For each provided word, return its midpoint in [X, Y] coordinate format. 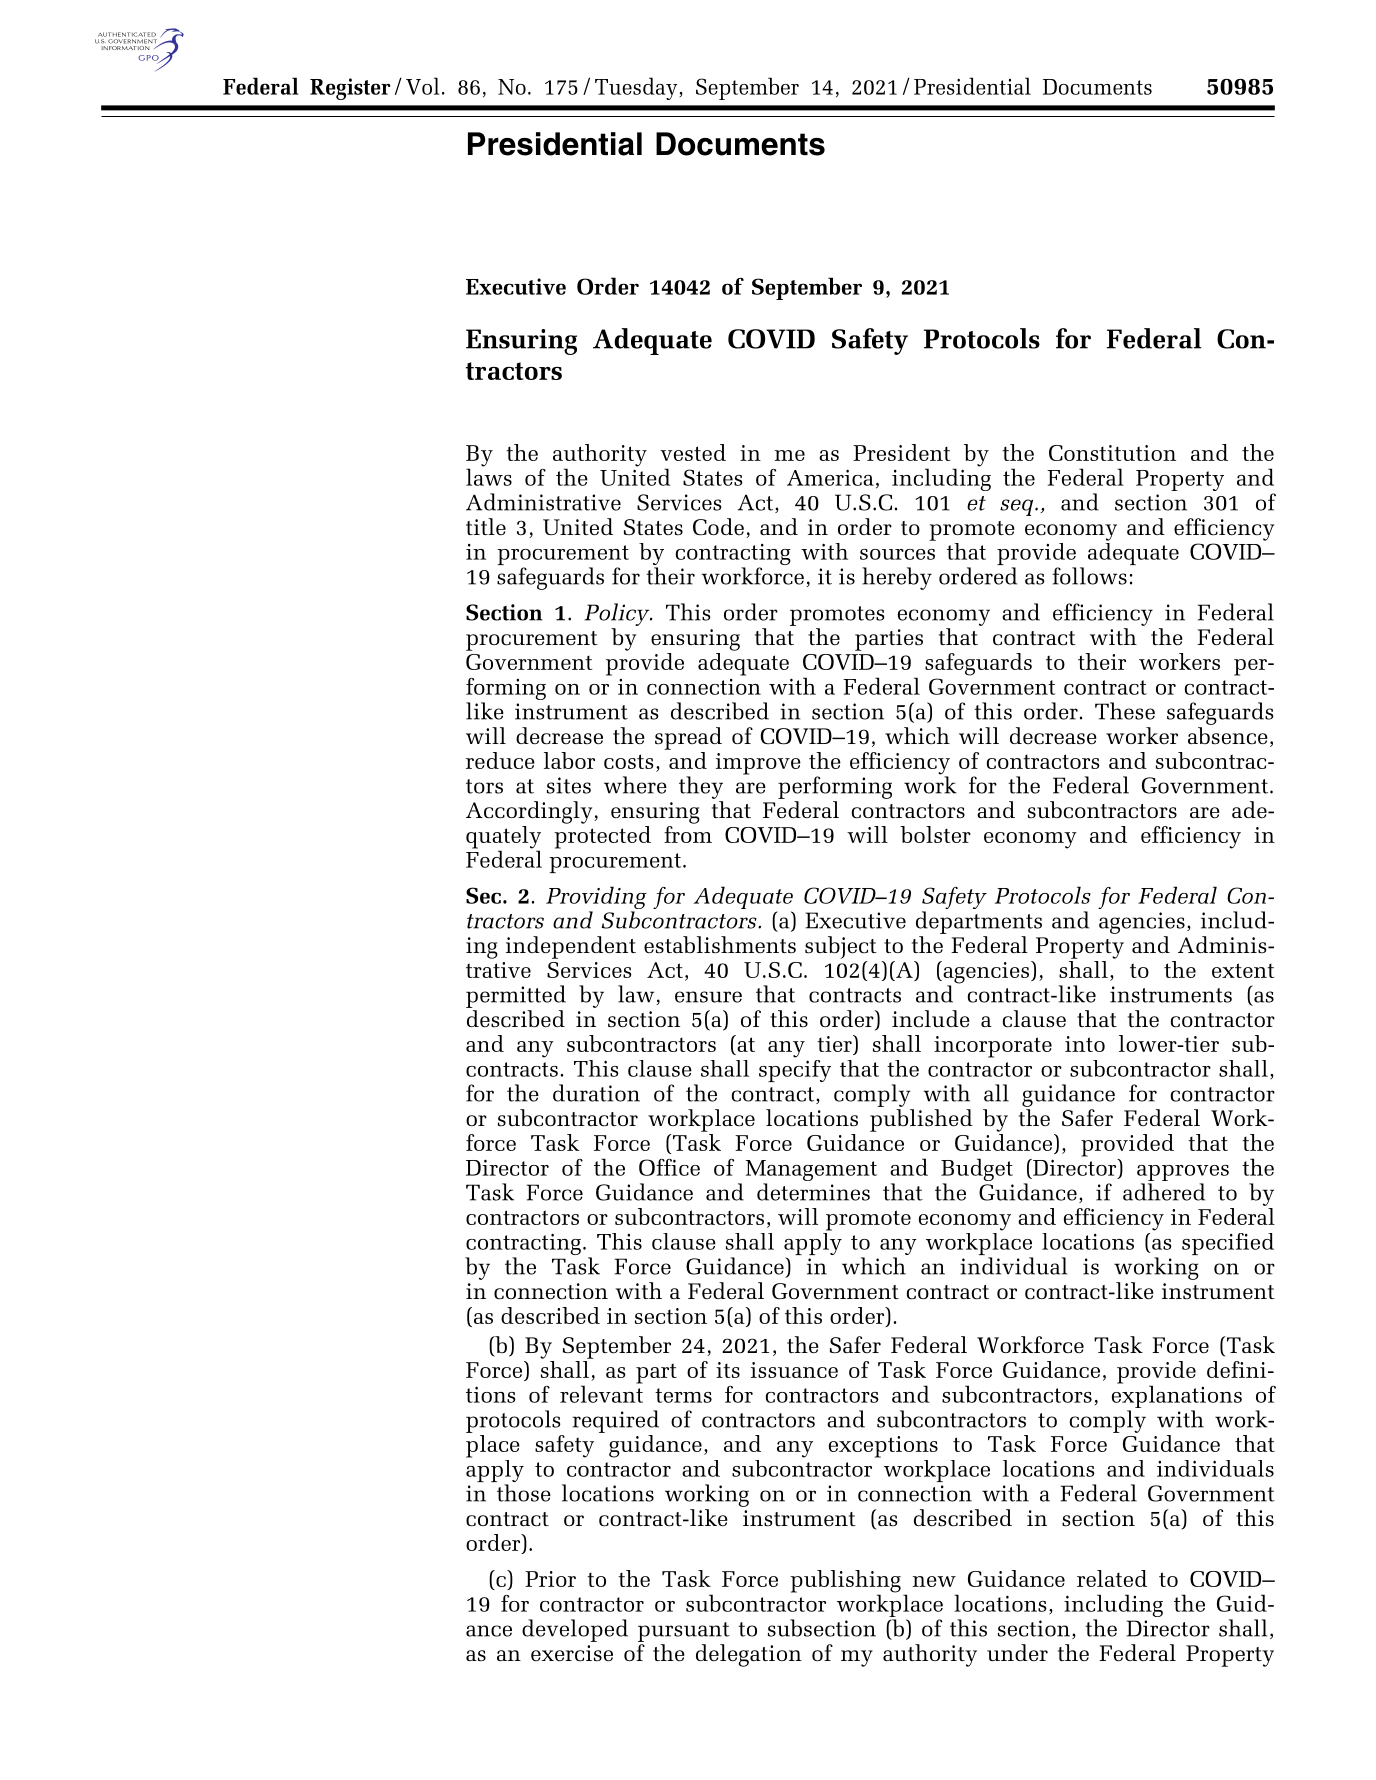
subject [841, 947]
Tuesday [636, 88]
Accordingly [530, 812]
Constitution [1112, 453]
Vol [422, 86]
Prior [550, 1579]
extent [1243, 970]
